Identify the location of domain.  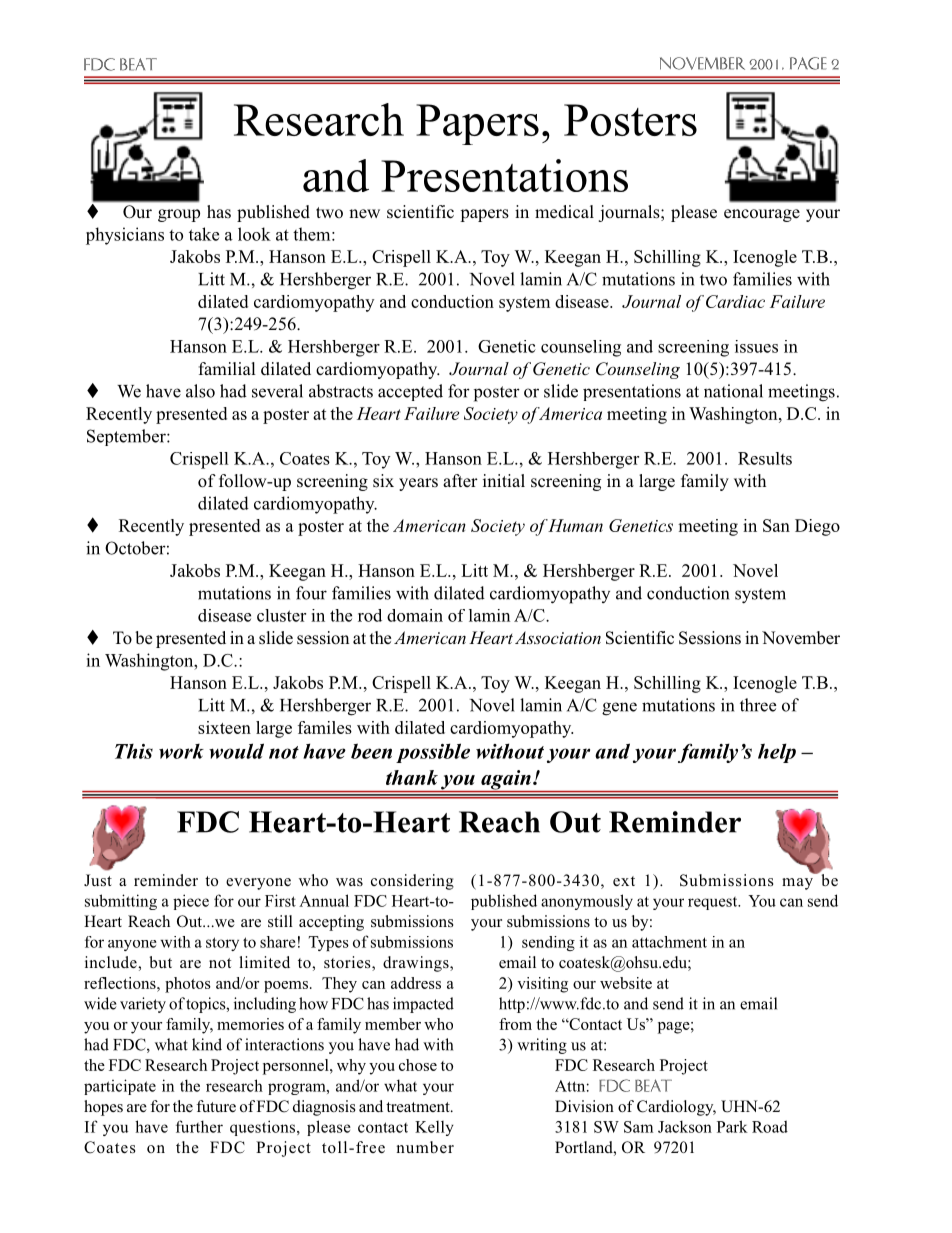
(415, 615).
